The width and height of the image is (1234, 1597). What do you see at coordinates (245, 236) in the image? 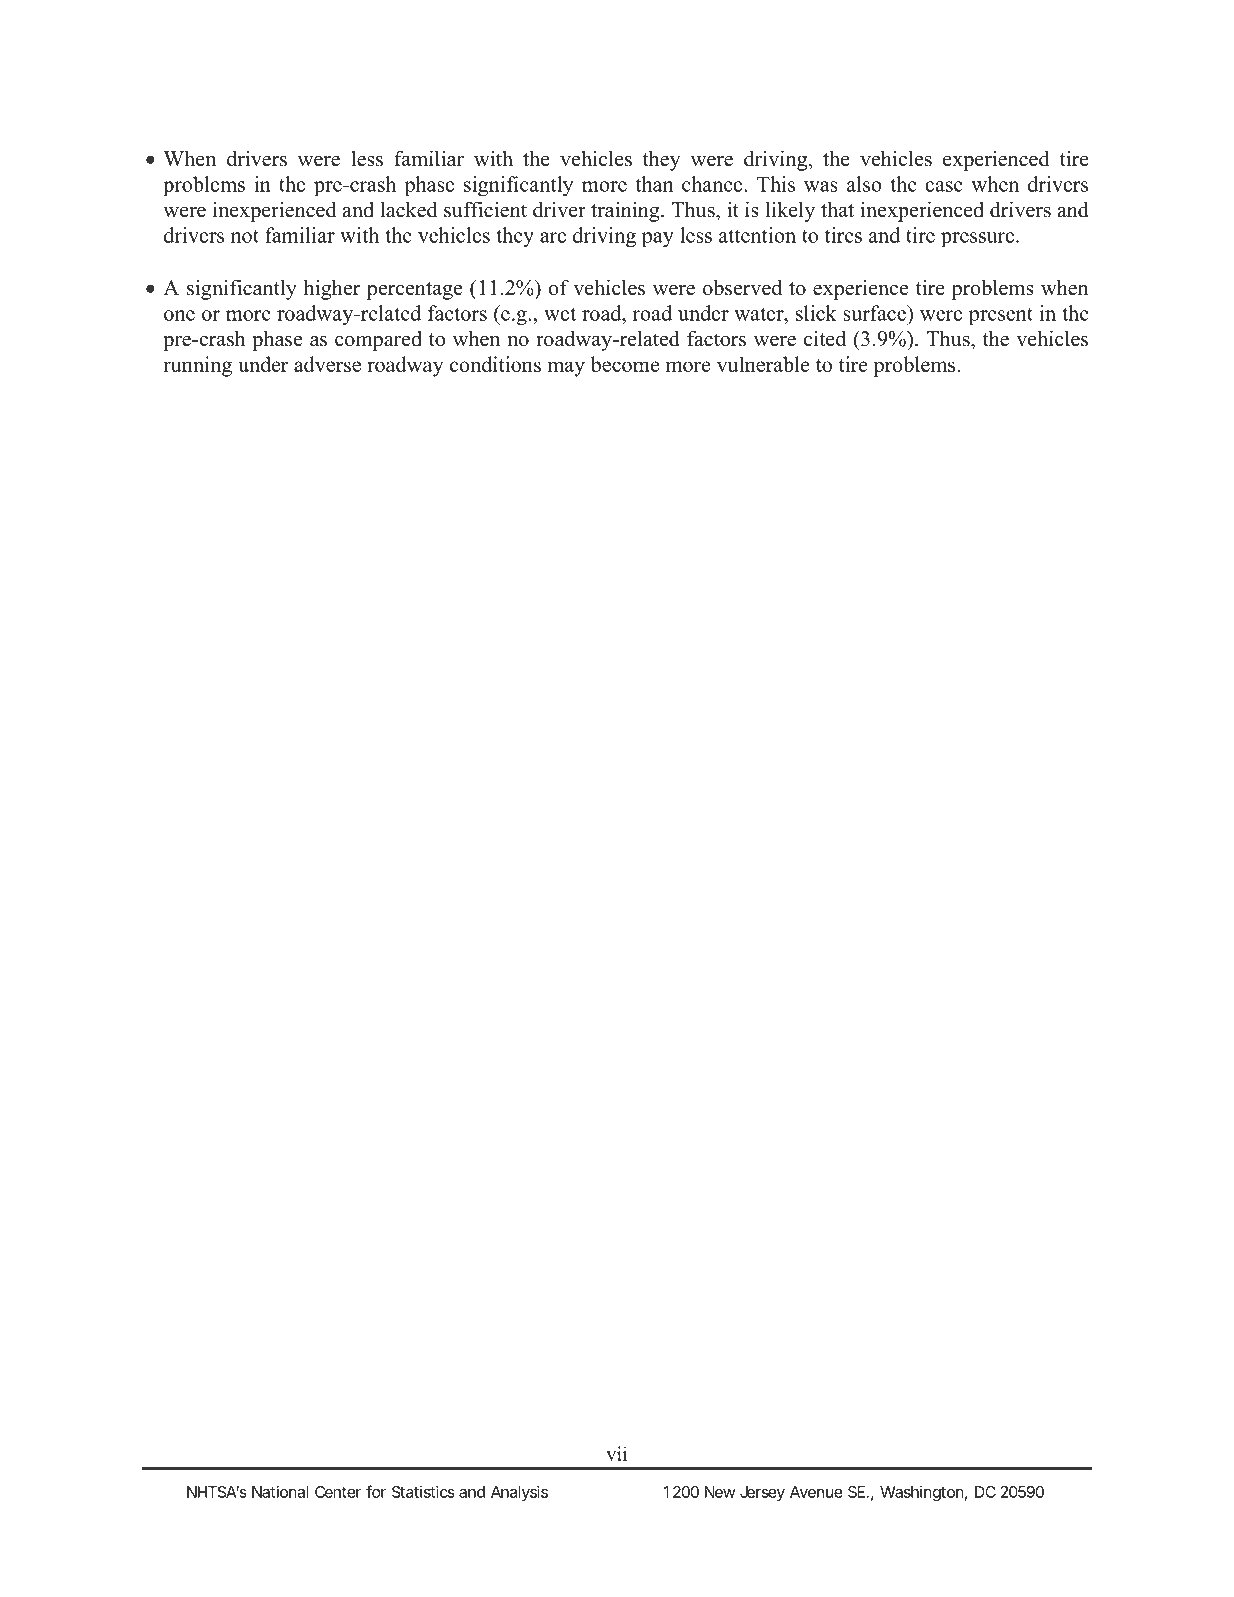
I see `not` at bounding box center [245, 236].
